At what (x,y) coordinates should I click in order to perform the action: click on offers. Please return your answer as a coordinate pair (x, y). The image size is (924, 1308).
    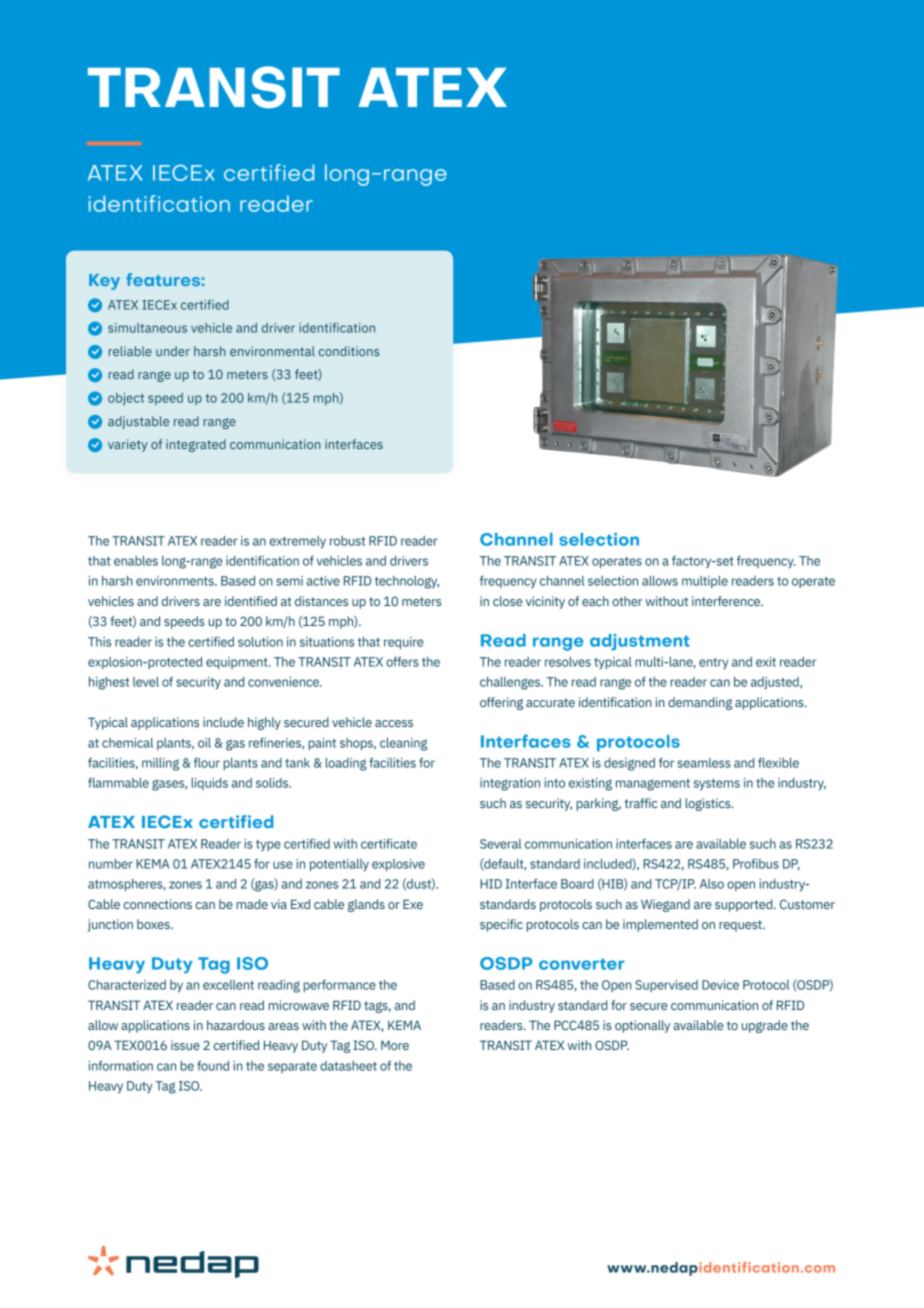
    Looking at the image, I should click on (402, 662).
